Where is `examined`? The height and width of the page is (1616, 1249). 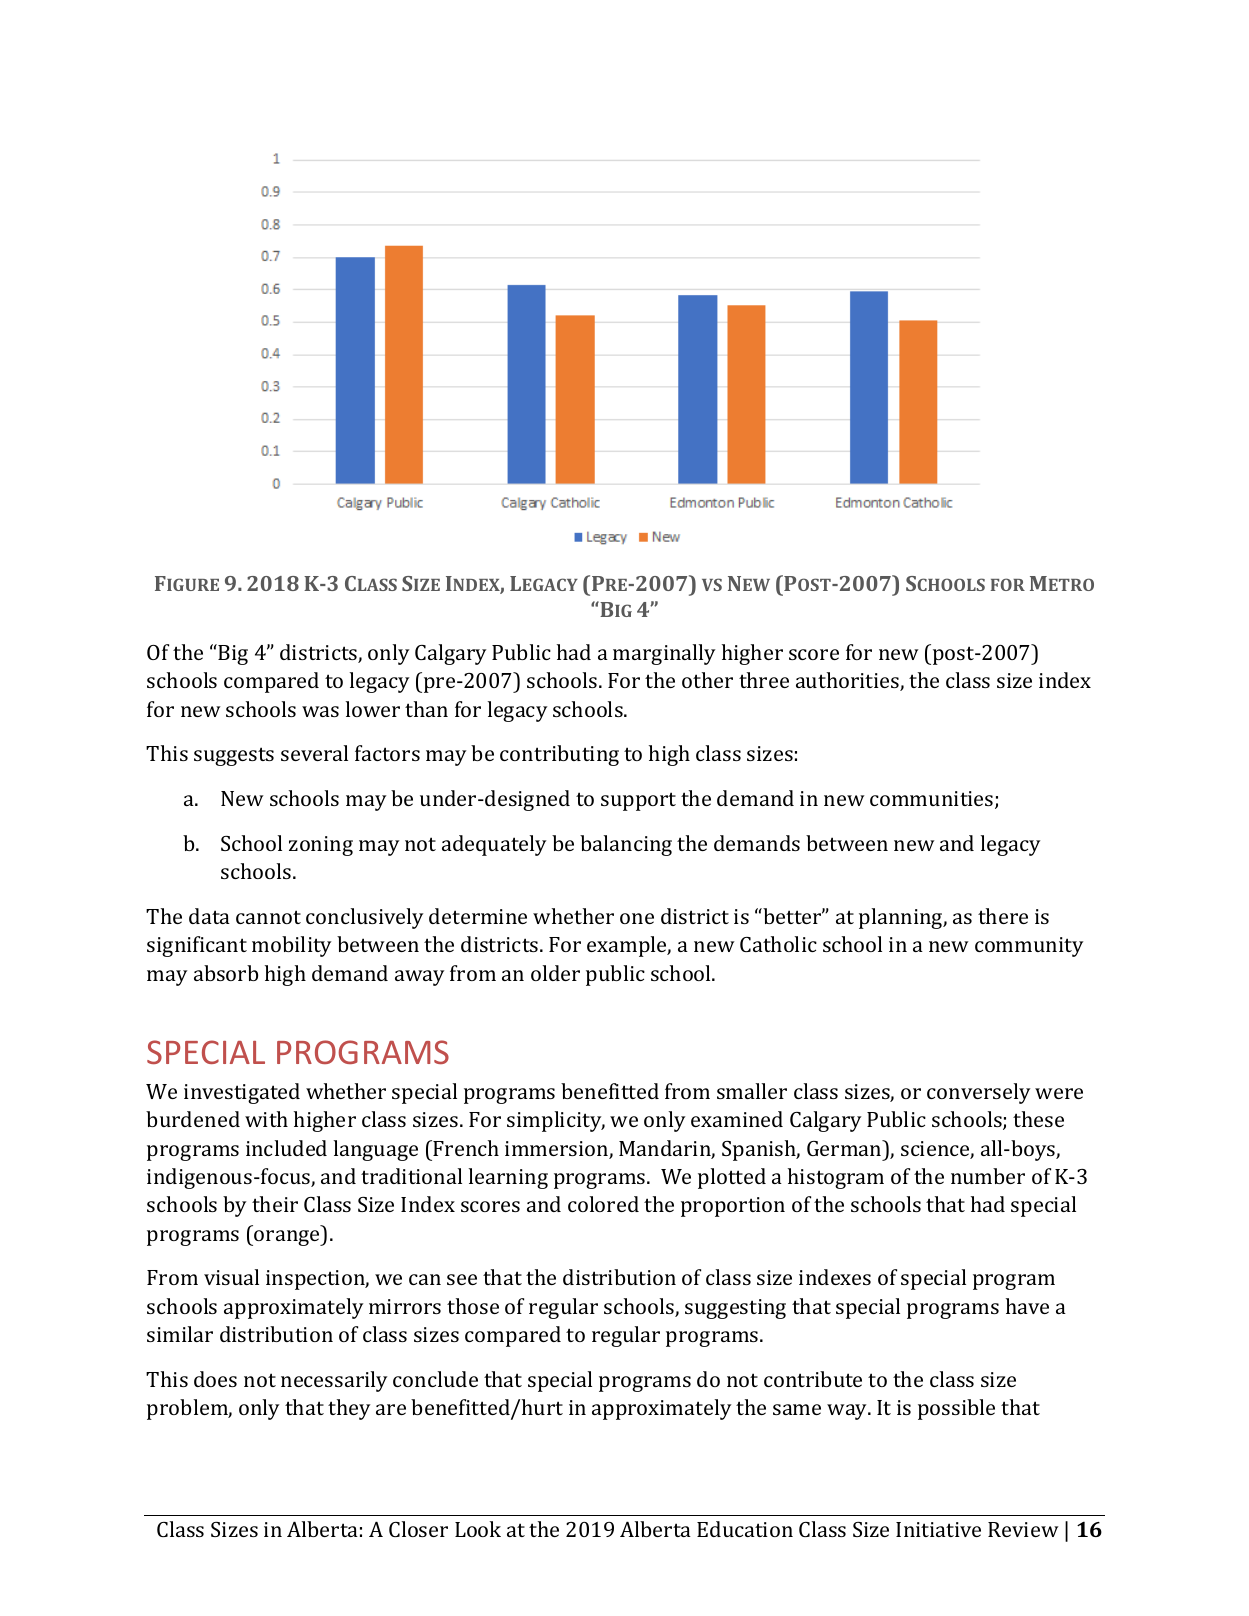 examined is located at coordinates (737, 1119).
